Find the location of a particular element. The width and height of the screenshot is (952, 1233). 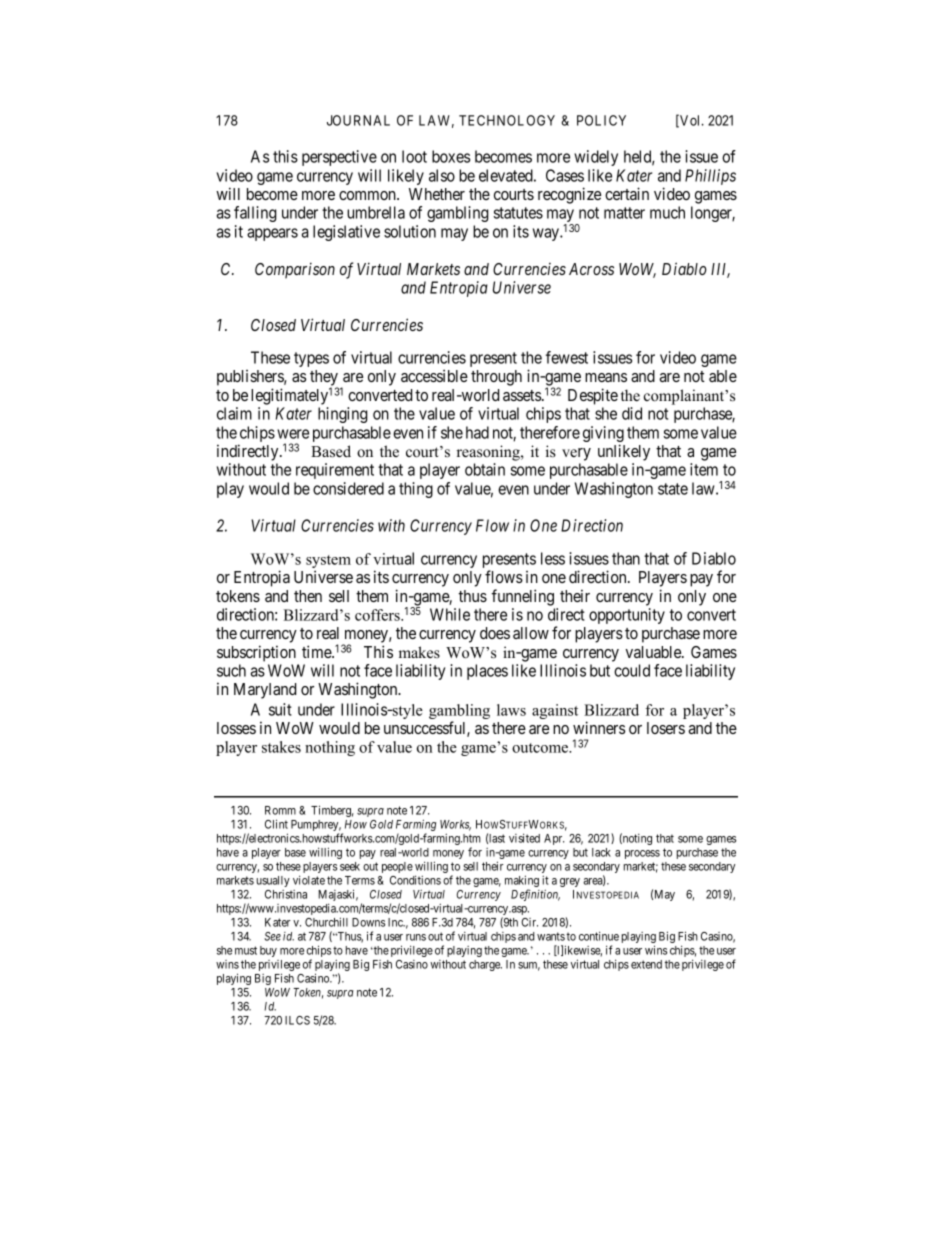

then is located at coordinates (308, 596).
